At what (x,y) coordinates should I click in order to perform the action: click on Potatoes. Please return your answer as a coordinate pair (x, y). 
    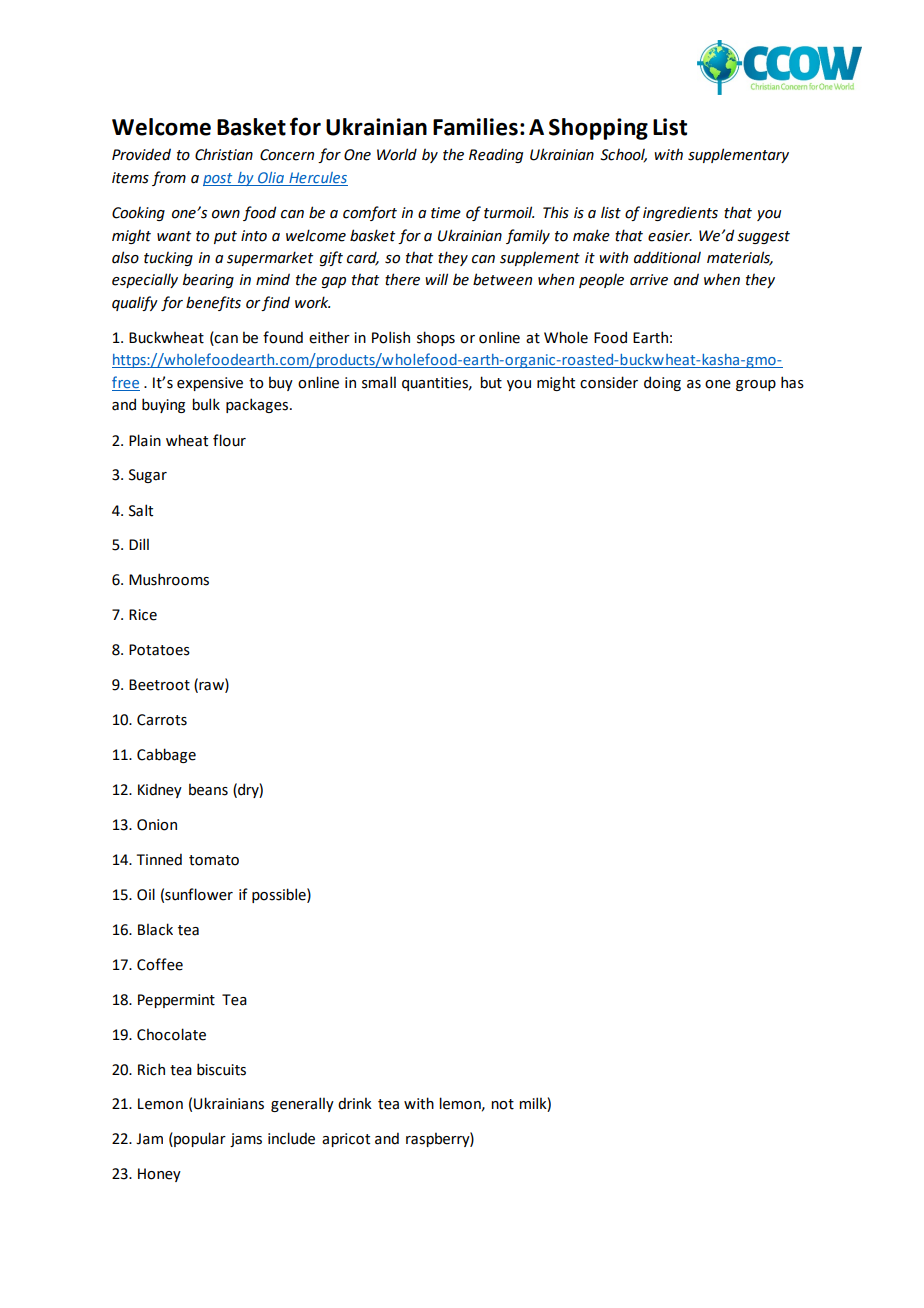
    Looking at the image, I should click on (159, 650).
